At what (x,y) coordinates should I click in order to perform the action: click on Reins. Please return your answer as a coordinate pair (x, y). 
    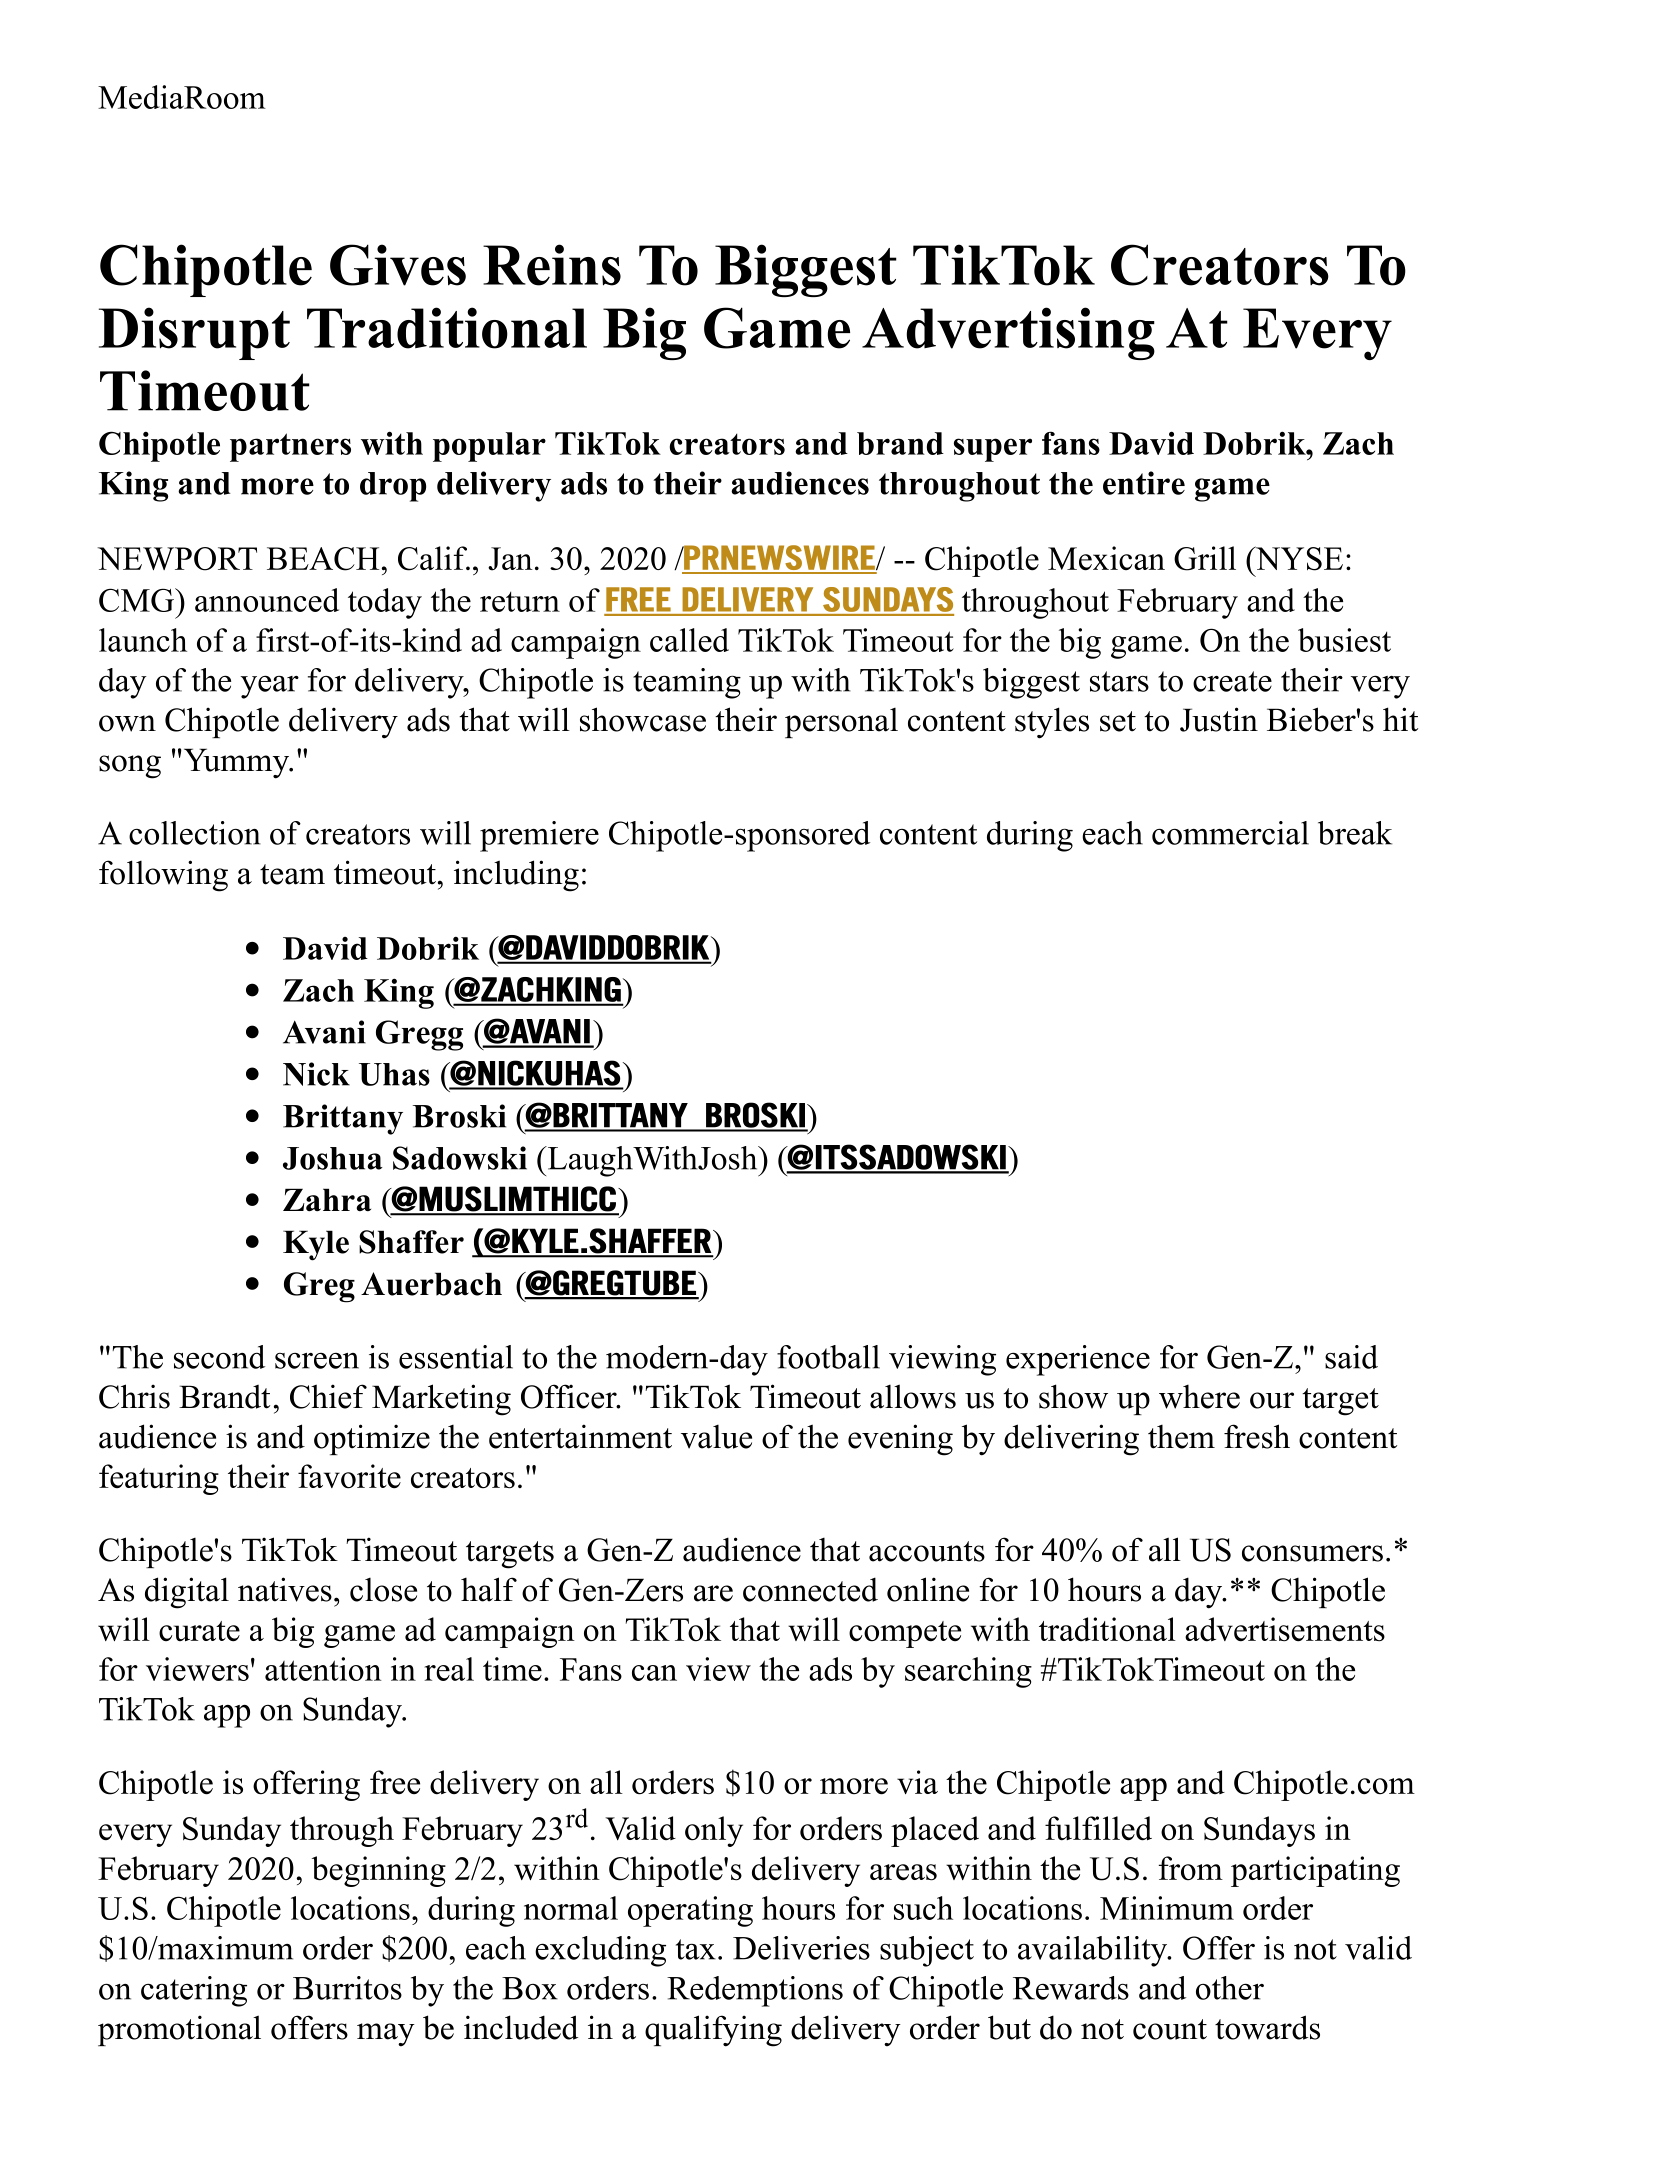
    Looking at the image, I should click on (552, 265).
